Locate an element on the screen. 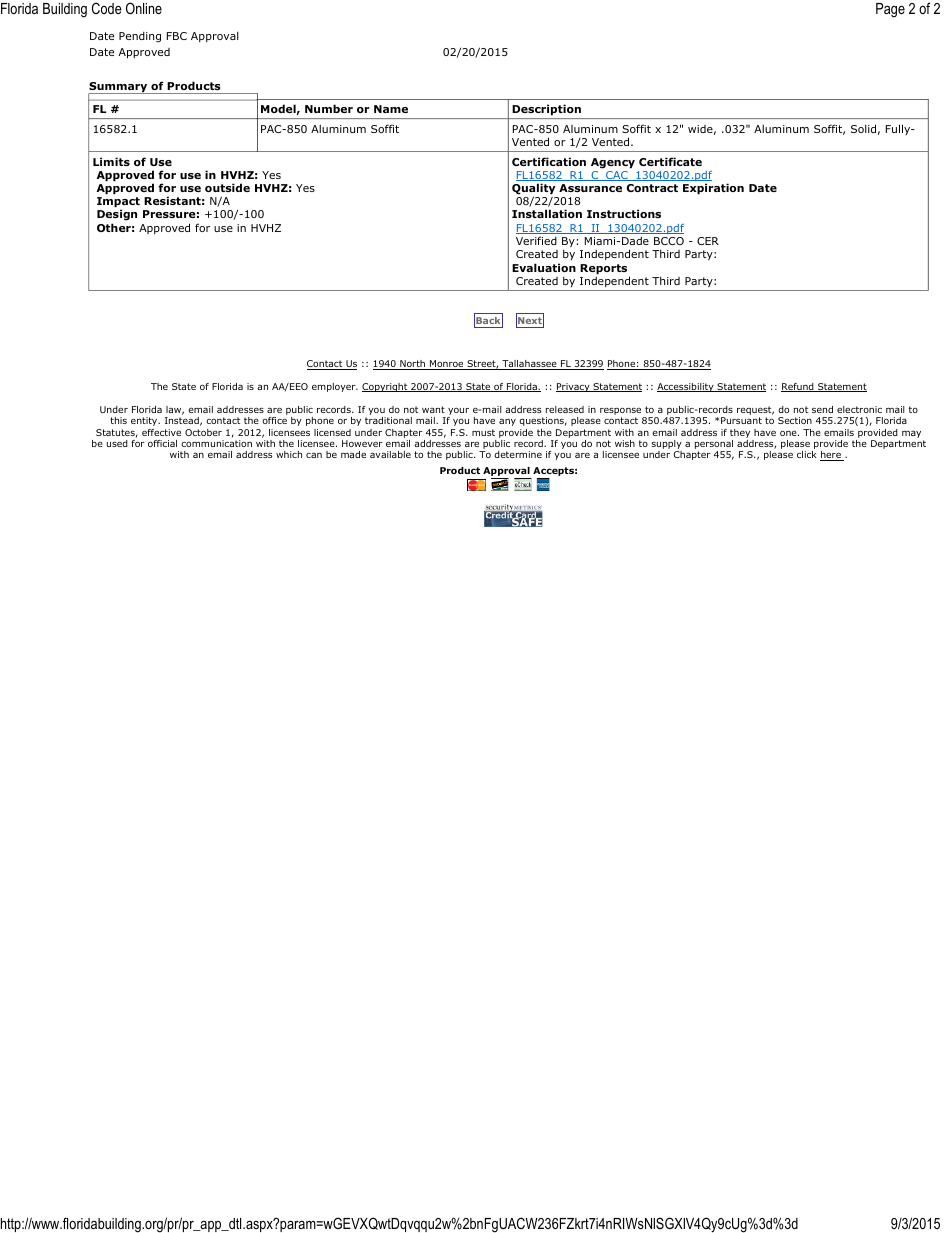  Verified is located at coordinates (536, 240).
